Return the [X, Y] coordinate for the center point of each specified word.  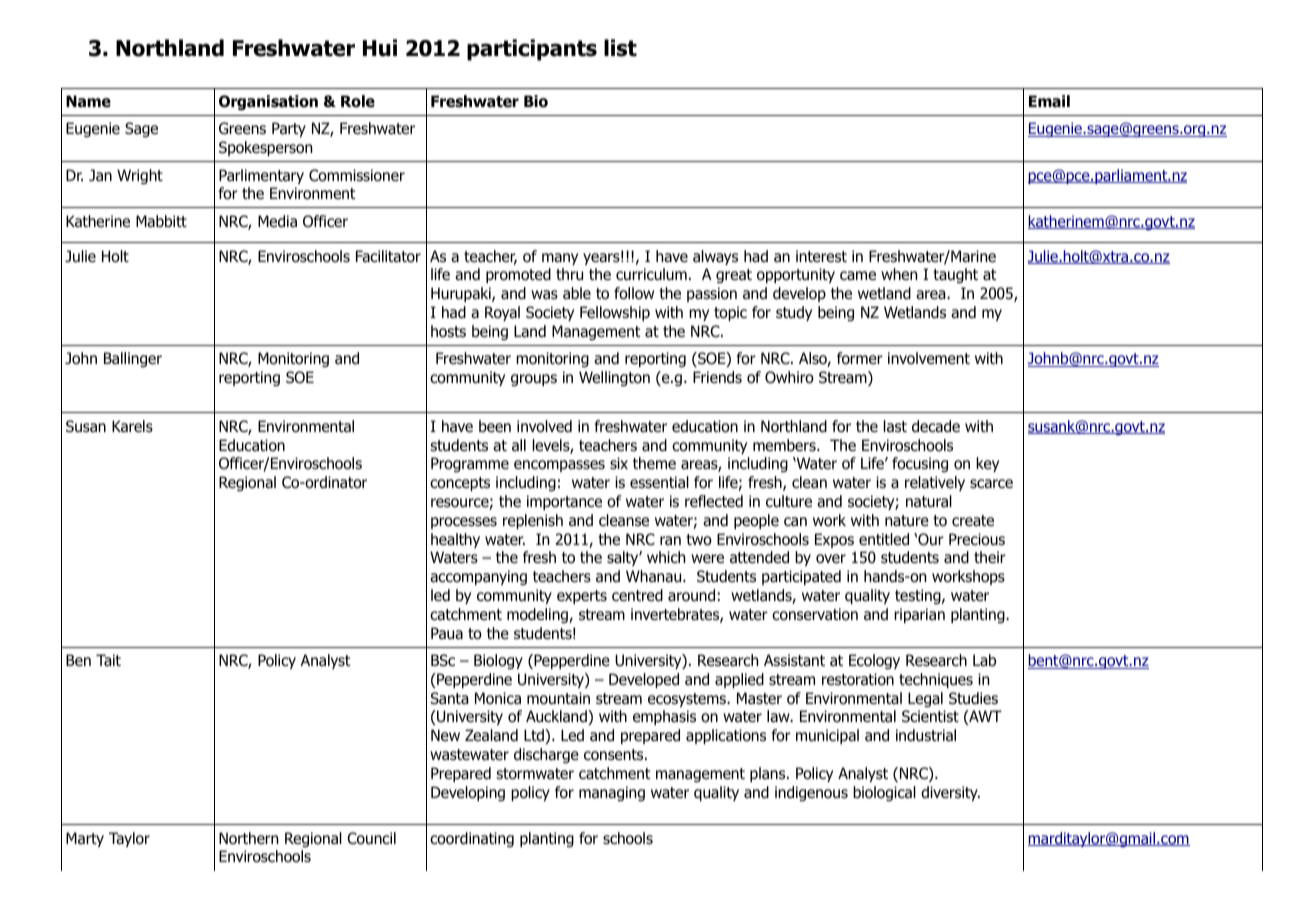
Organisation [268, 102]
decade [936, 426]
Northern [248, 838]
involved [544, 426]
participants [532, 50]
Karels [132, 426]
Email [1049, 101]
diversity [950, 793]
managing [612, 793]
